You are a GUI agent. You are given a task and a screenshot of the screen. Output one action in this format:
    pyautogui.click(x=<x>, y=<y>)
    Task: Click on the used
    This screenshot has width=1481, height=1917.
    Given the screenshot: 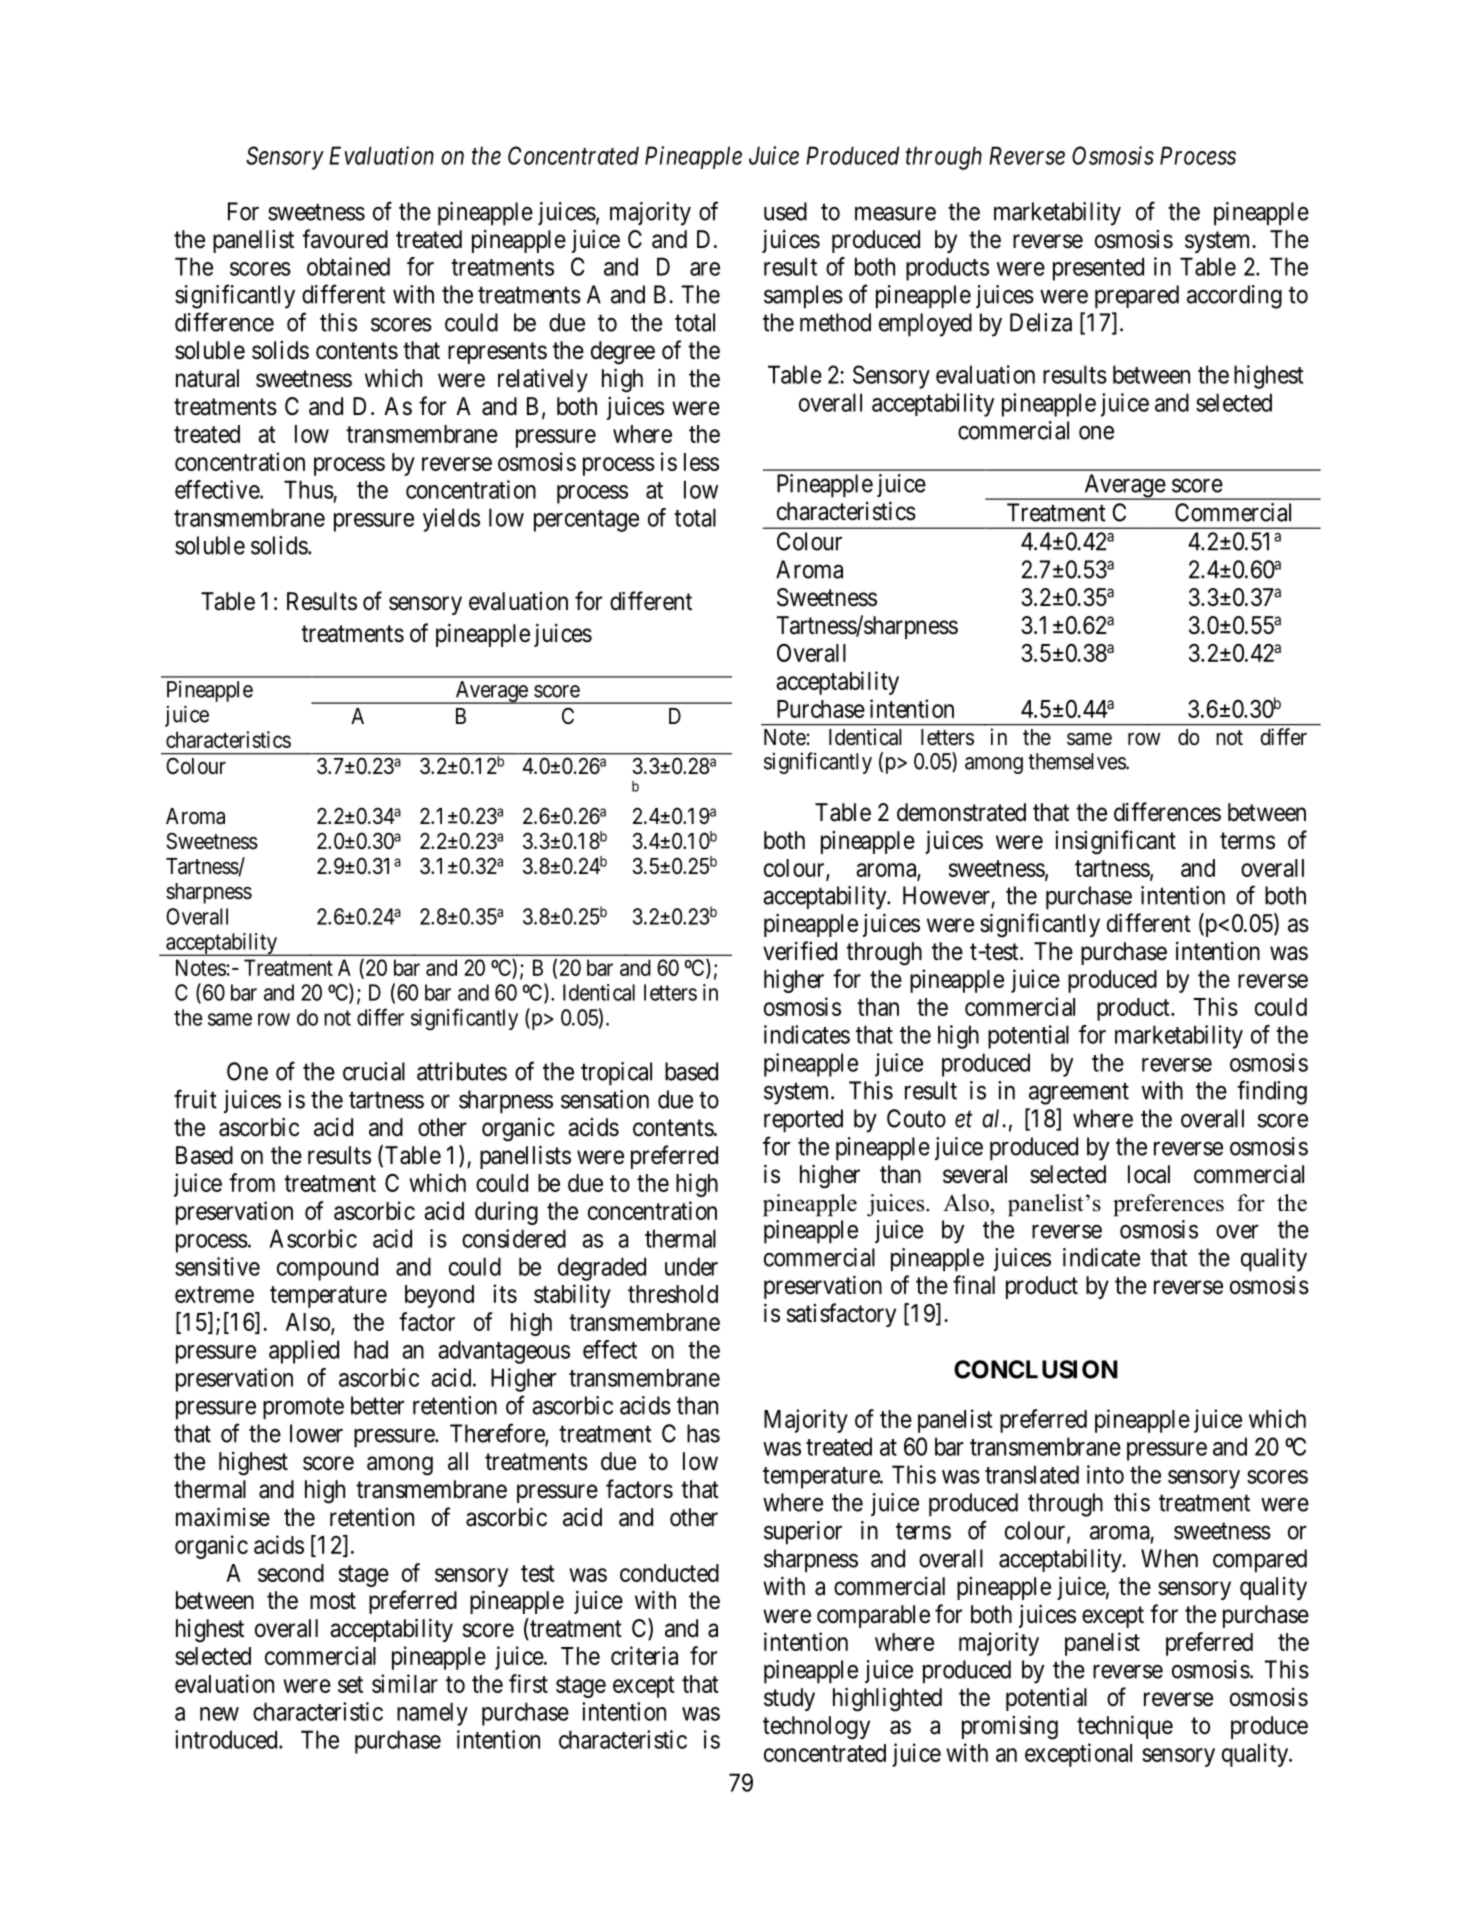 What is the action you would take?
    pyautogui.click(x=785, y=211)
